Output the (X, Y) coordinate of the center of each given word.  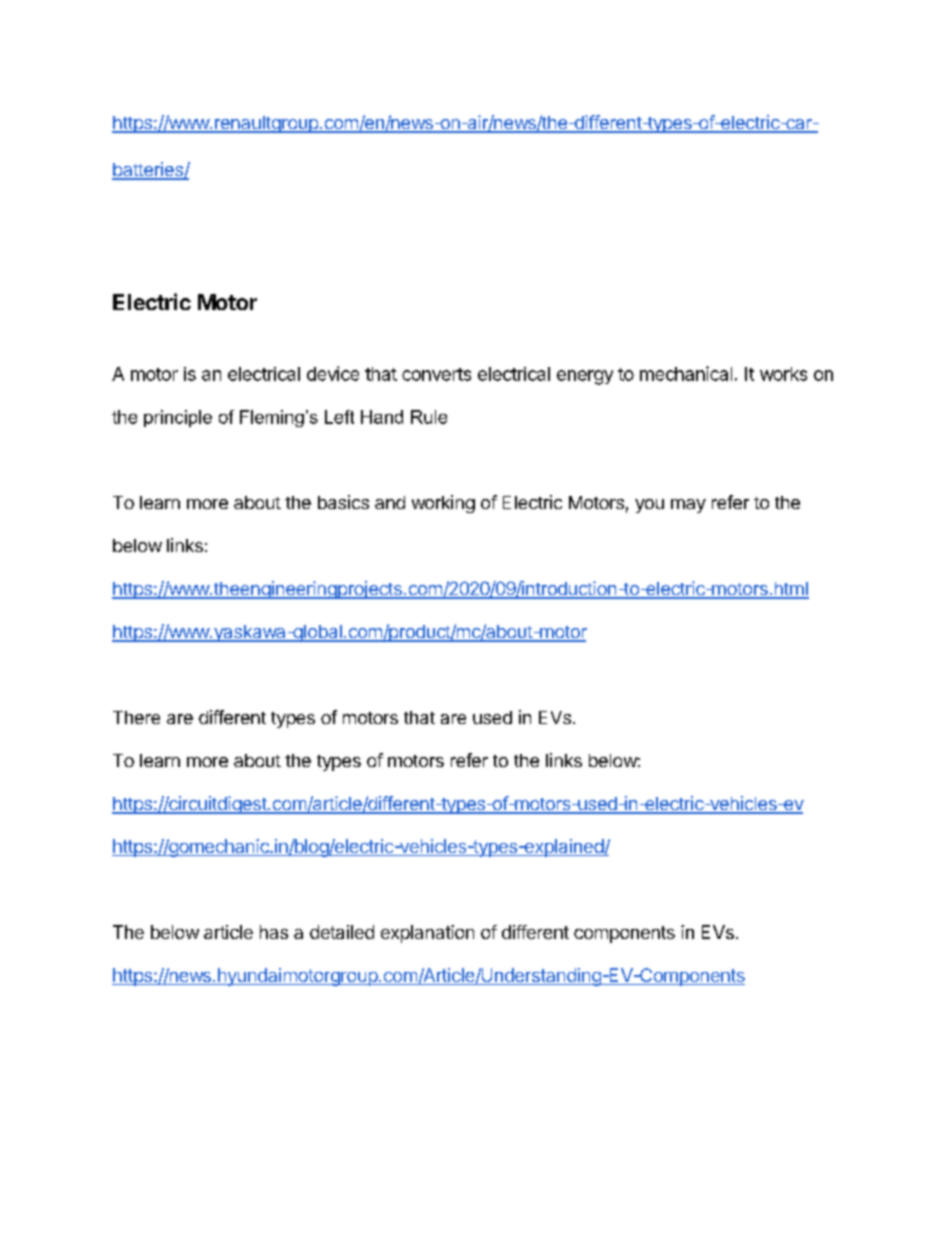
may (688, 506)
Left (339, 417)
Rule (429, 417)
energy (585, 377)
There (136, 717)
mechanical (686, 373)
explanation (427, 934)
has (274, 932)
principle (178, 418)
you (649, 506)
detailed (342, 932)
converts (436, 374)
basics (343, 502)
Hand (382, 417)
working (443, 504)
